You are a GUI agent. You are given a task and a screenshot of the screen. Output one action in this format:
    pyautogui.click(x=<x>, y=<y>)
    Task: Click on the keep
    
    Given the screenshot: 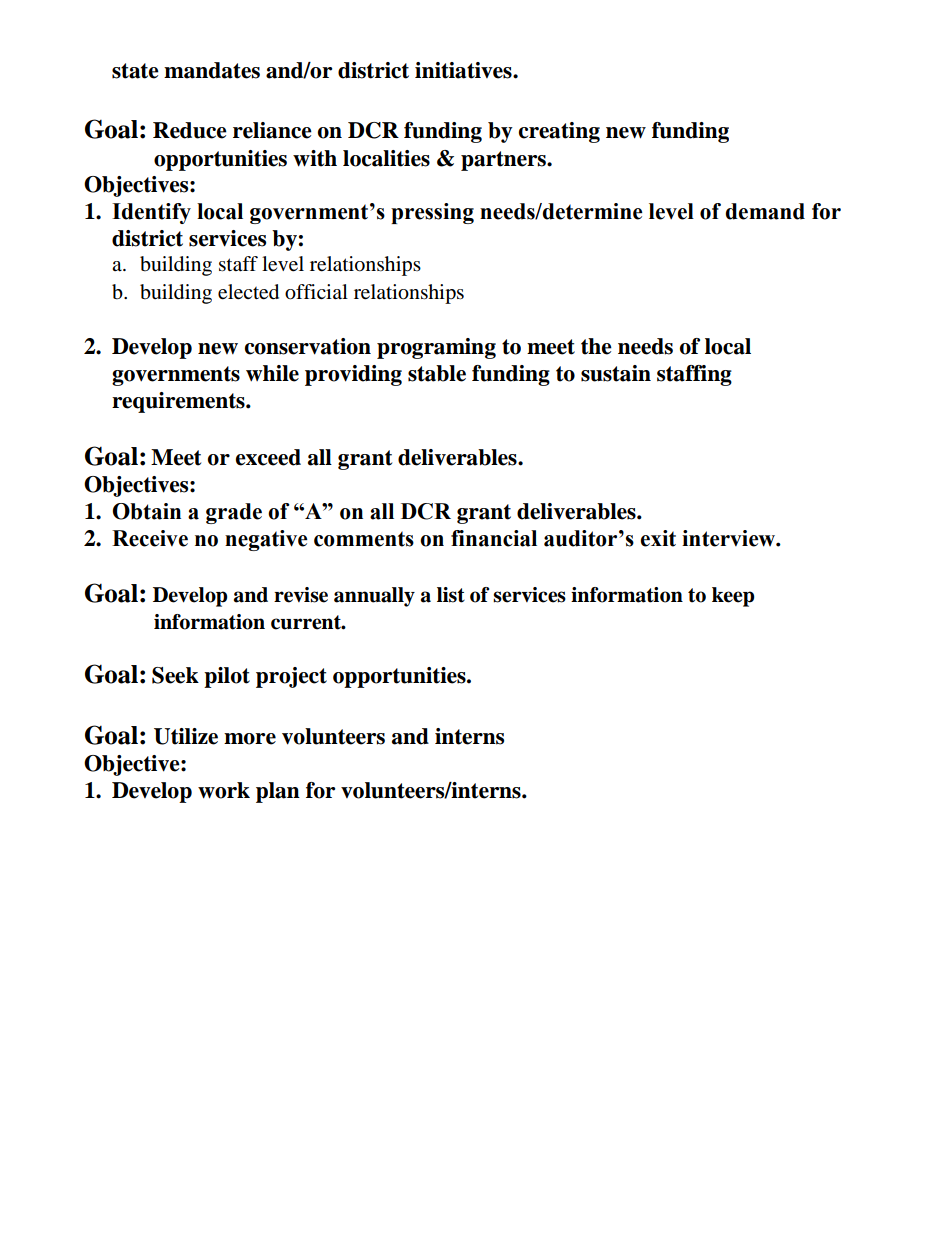 What is the action you would take?
    pyautogui.click(x=733, y=597)
